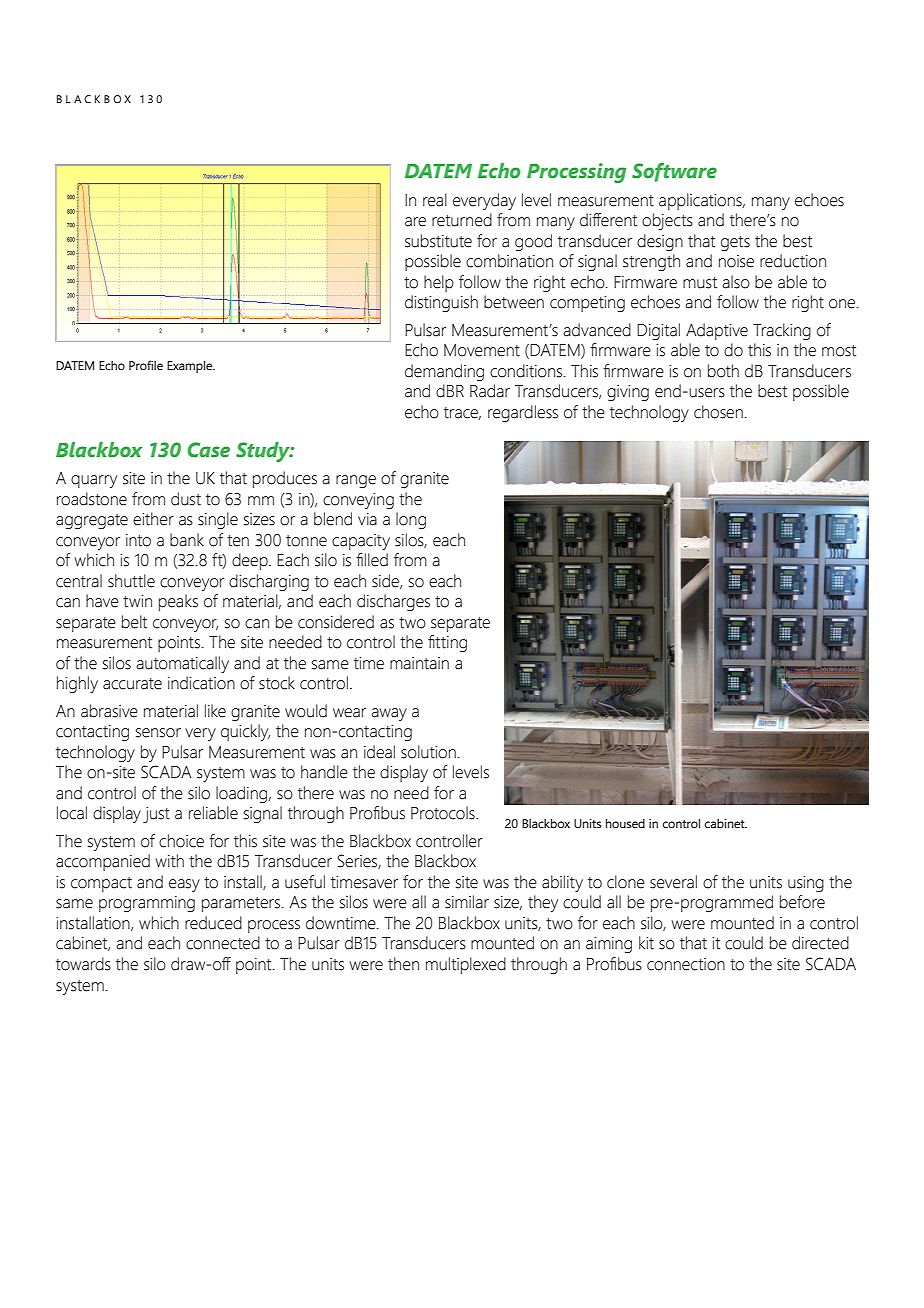 The width and height of the document is (924, 1308). What do you see at coordinates (674, 172) in the document?
I see `Software` at bounding box center [674, 172].
